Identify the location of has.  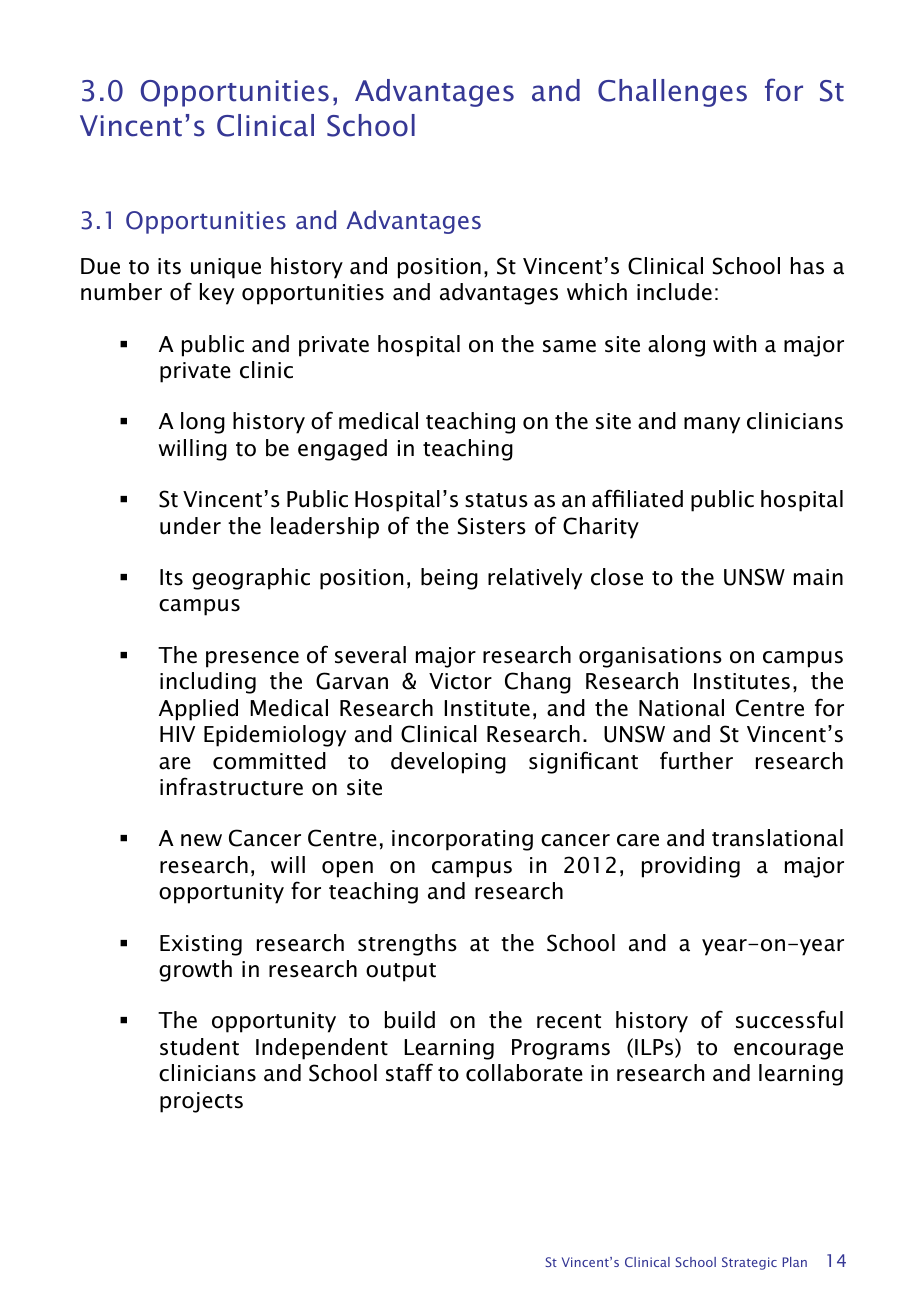
(807, 266).
